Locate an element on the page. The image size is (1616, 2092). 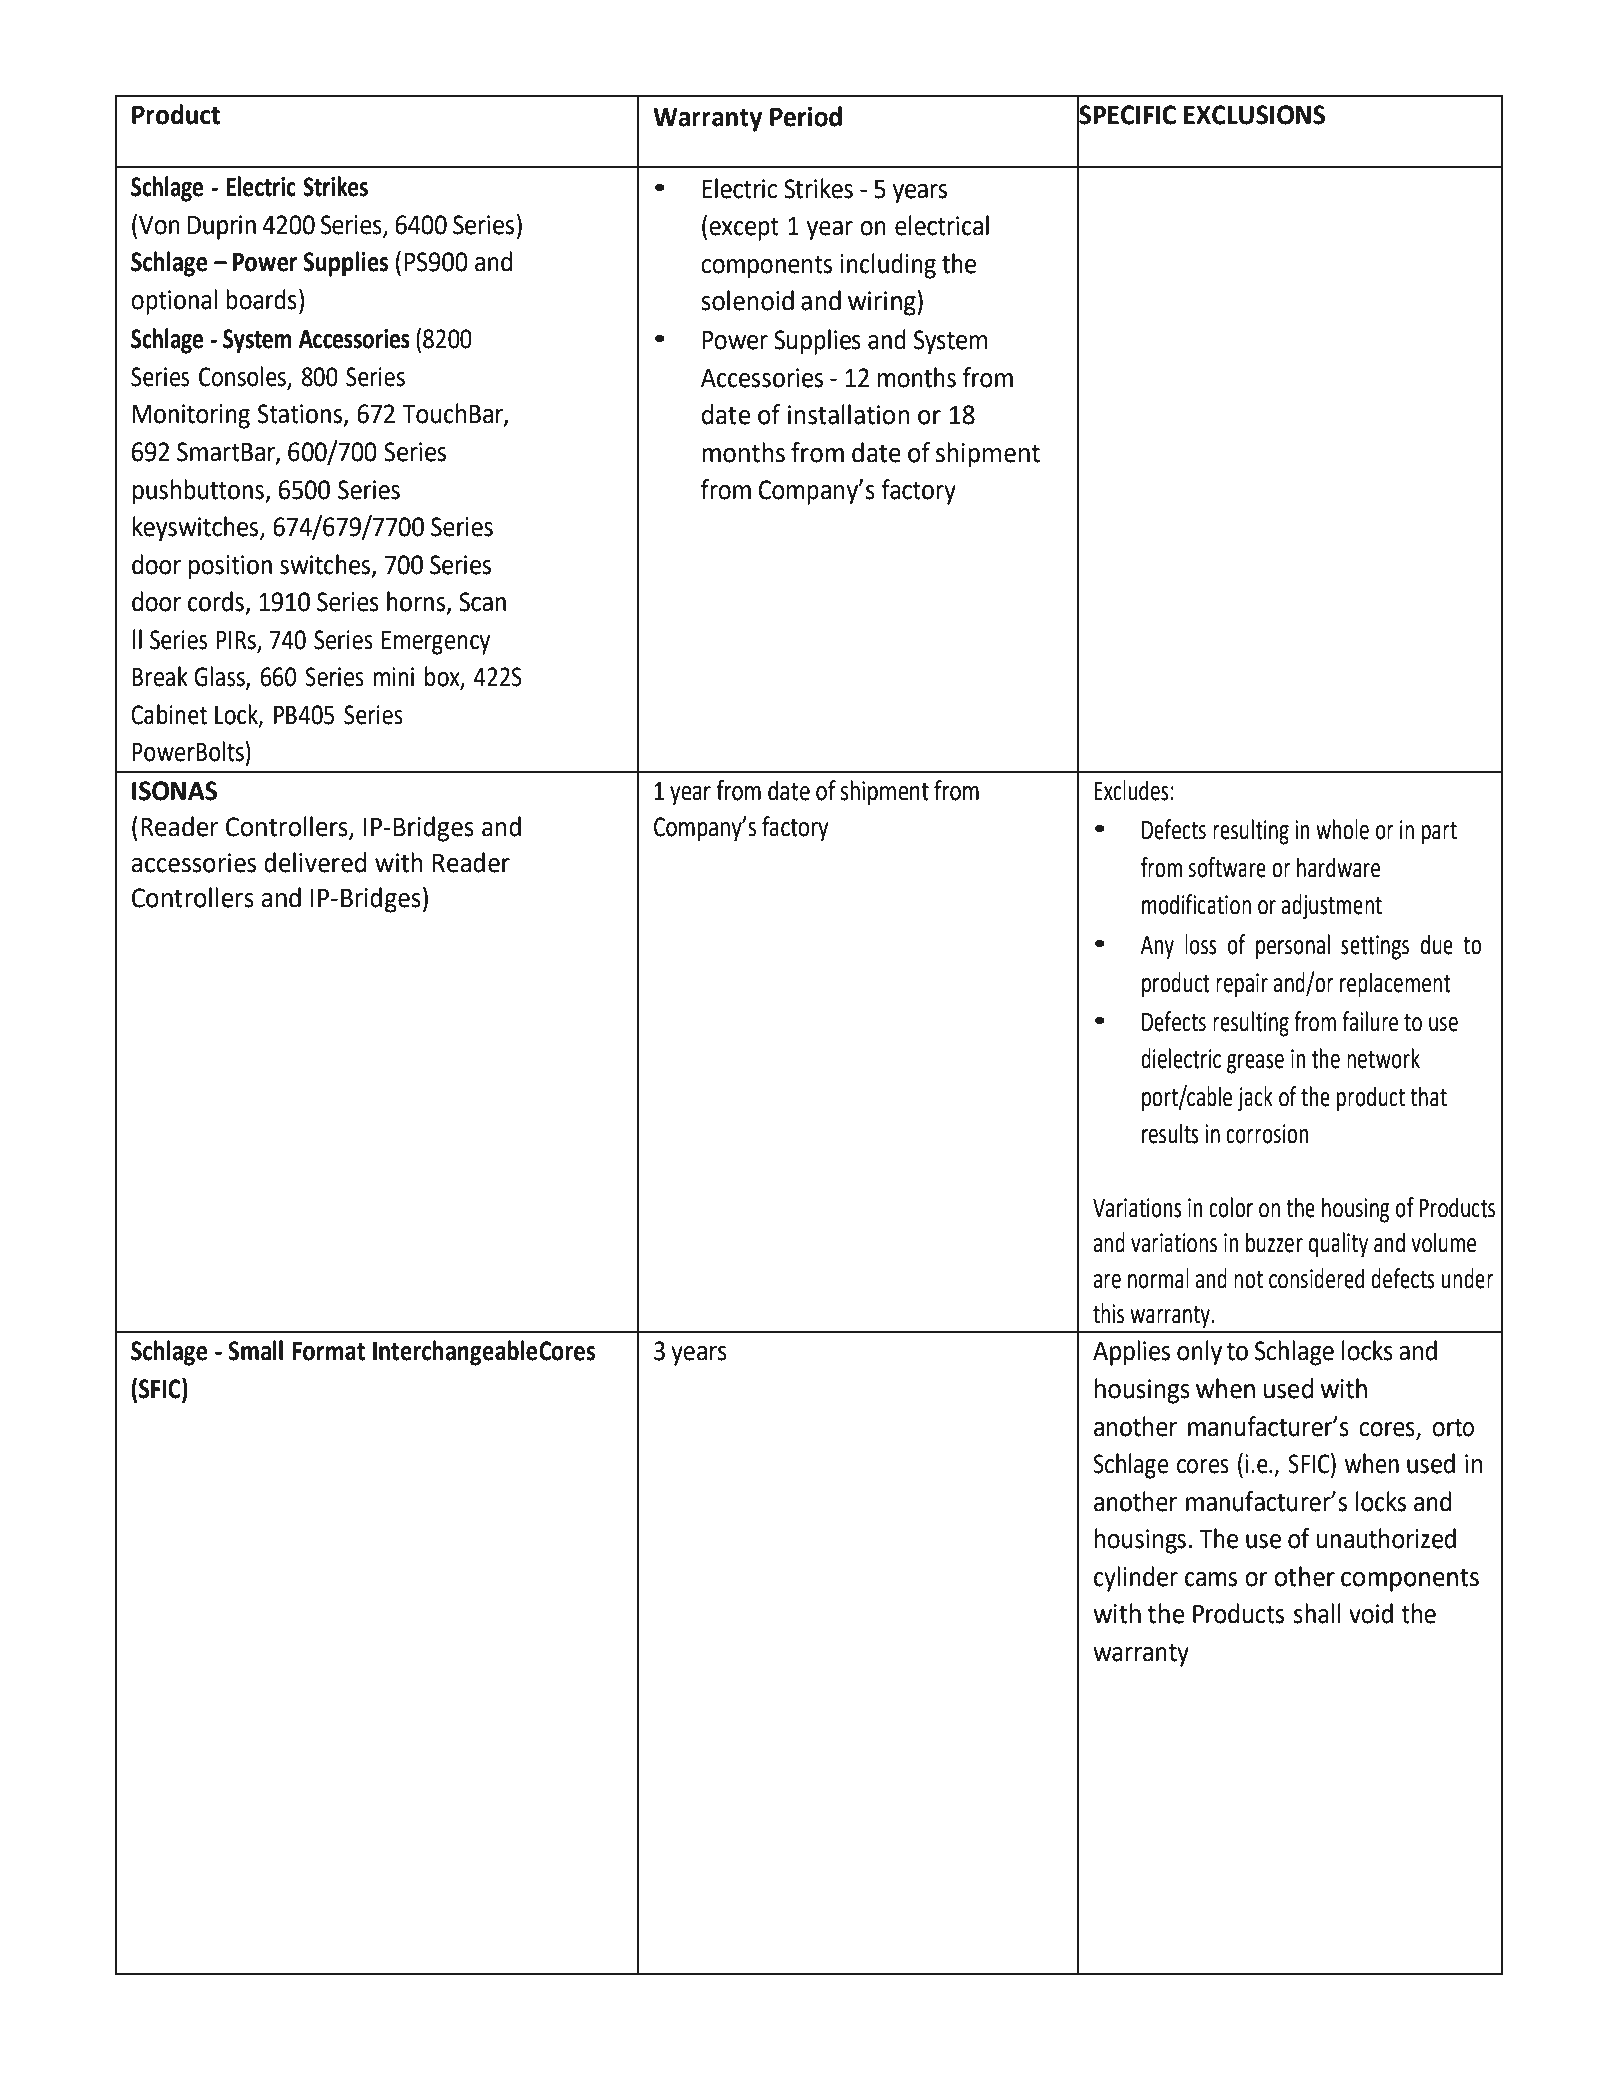
Von is located at coordinates (159, 225).
